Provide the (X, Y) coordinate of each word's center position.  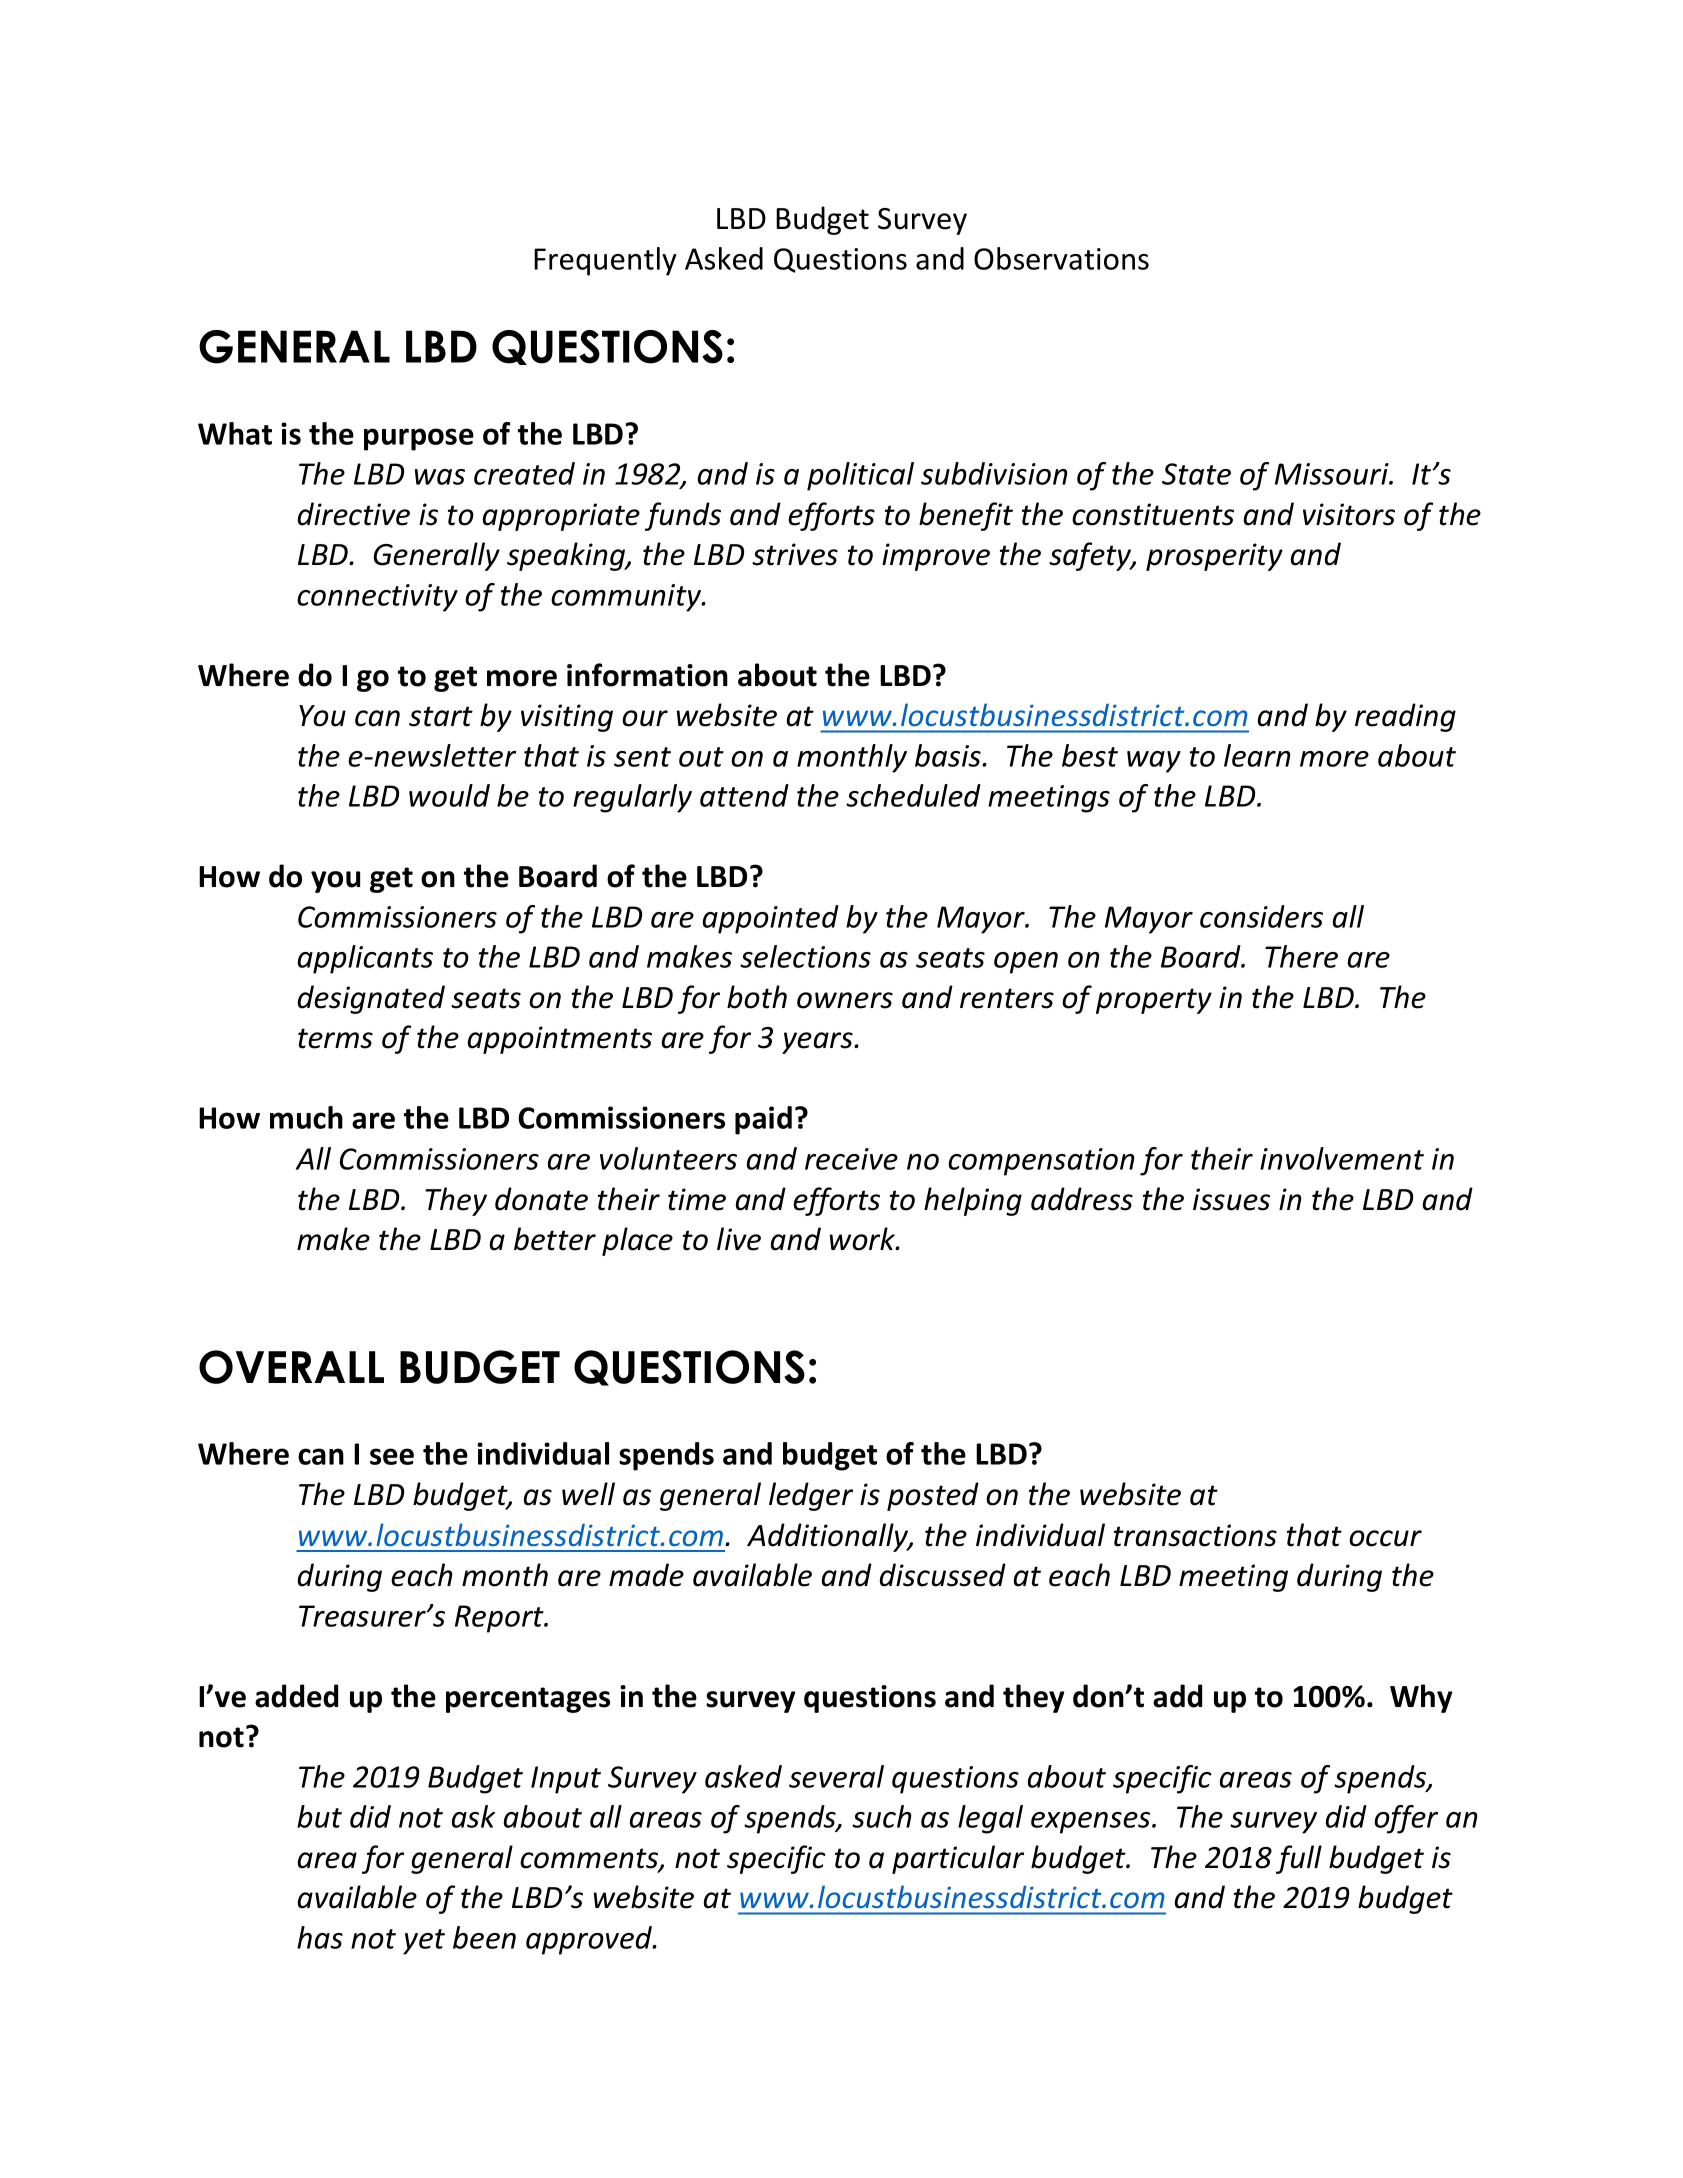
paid (763, 1120)
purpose (419, 439)
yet (424, 1942)
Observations (1061, 258)
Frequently (605, 261)
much (306, 1117)
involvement (1342, 1158)
